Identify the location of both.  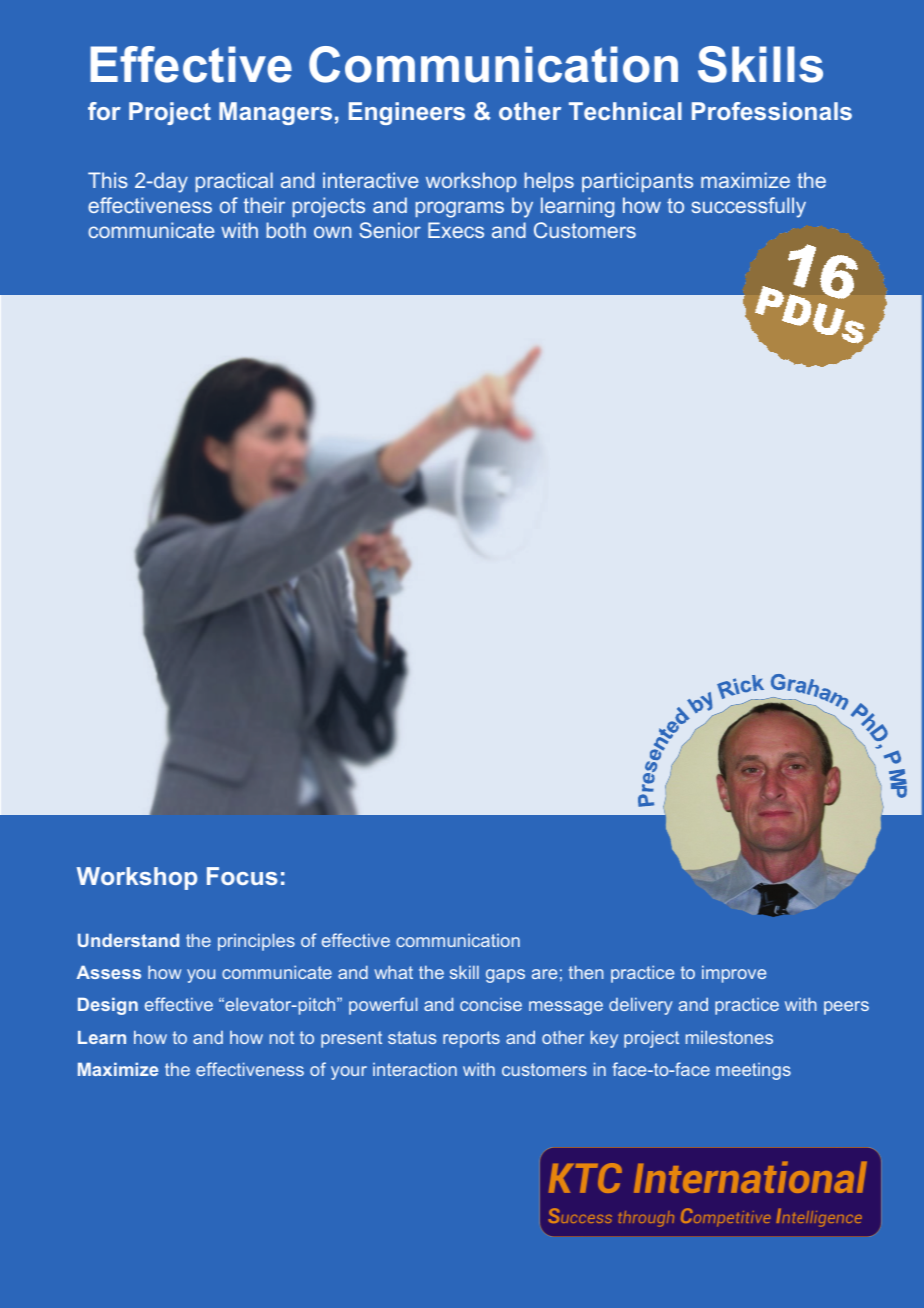
(286, 230).
